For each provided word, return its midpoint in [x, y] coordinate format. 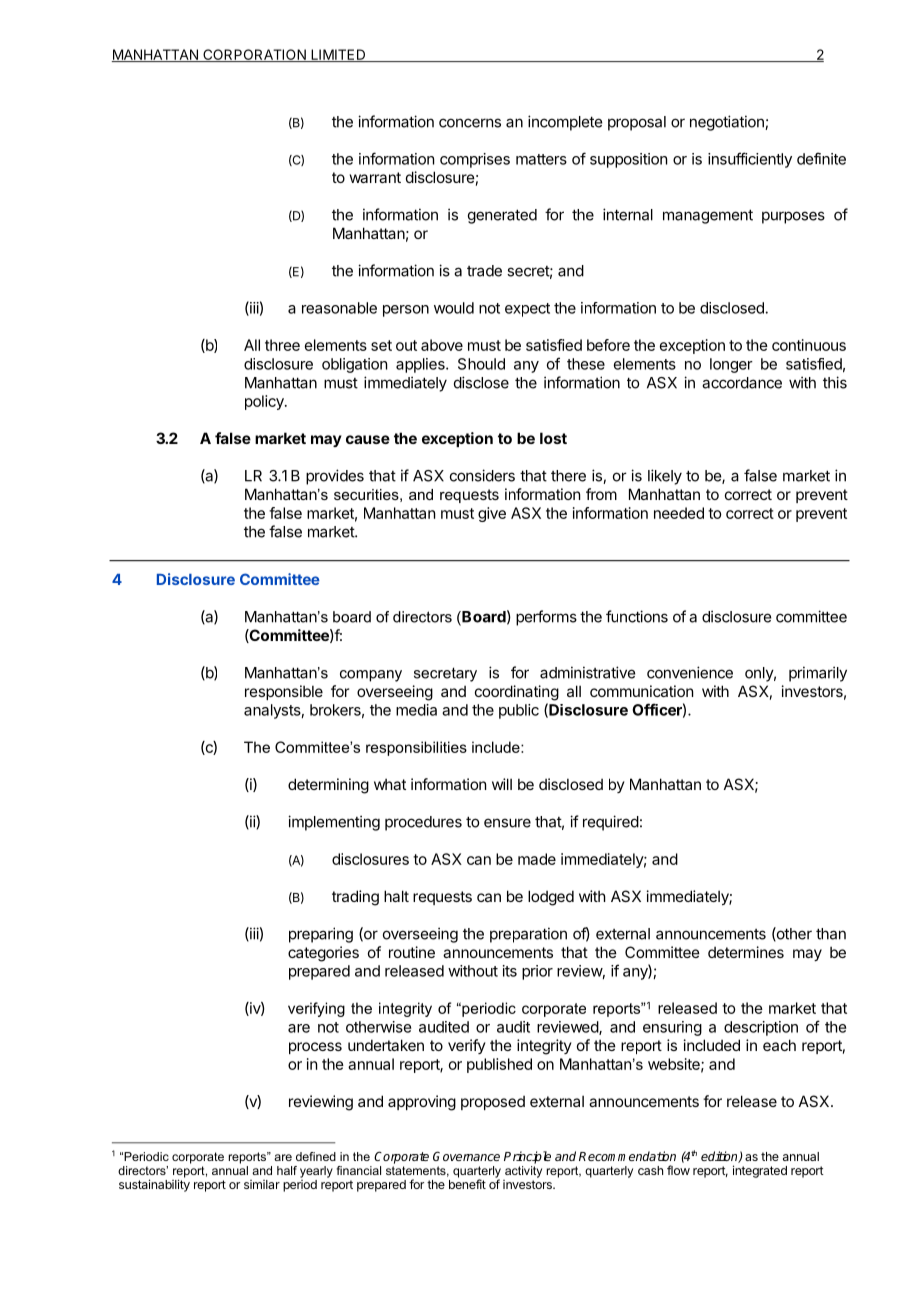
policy [265, 402]
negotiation [728, 123]
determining [328, 786]
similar [262, 1184]
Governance [466, 1156]
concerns [470, 123]
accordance [742, 383]
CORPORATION [254, 55]
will [502, 784]
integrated [760, 1171]
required [611, 823]
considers [482, 475]
